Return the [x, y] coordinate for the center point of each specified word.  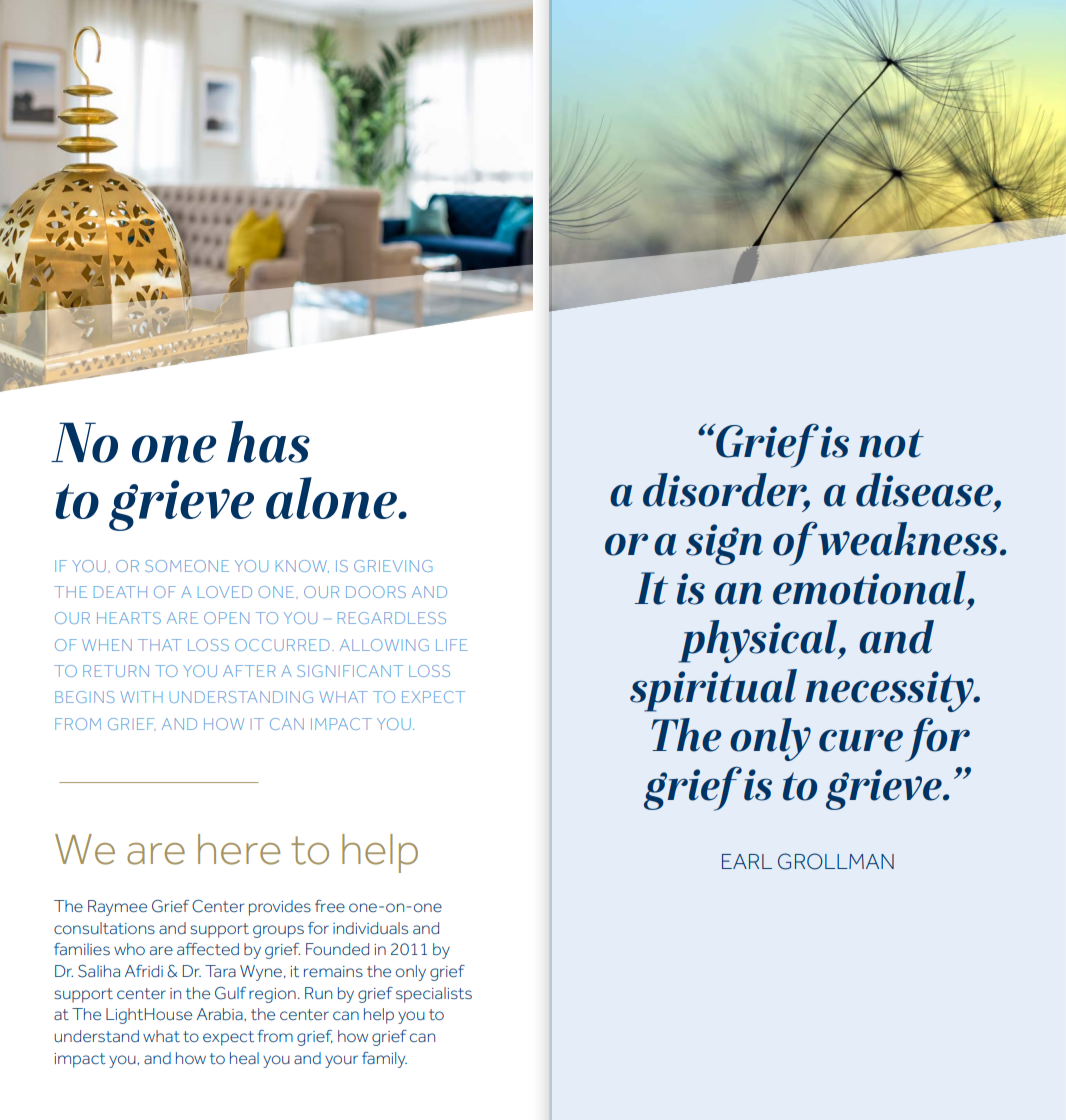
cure [861, 740]
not [891, 443]
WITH [141, 697]
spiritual [713, 690]
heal [244, 1058]
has [268, 442]
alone [332, 498]
